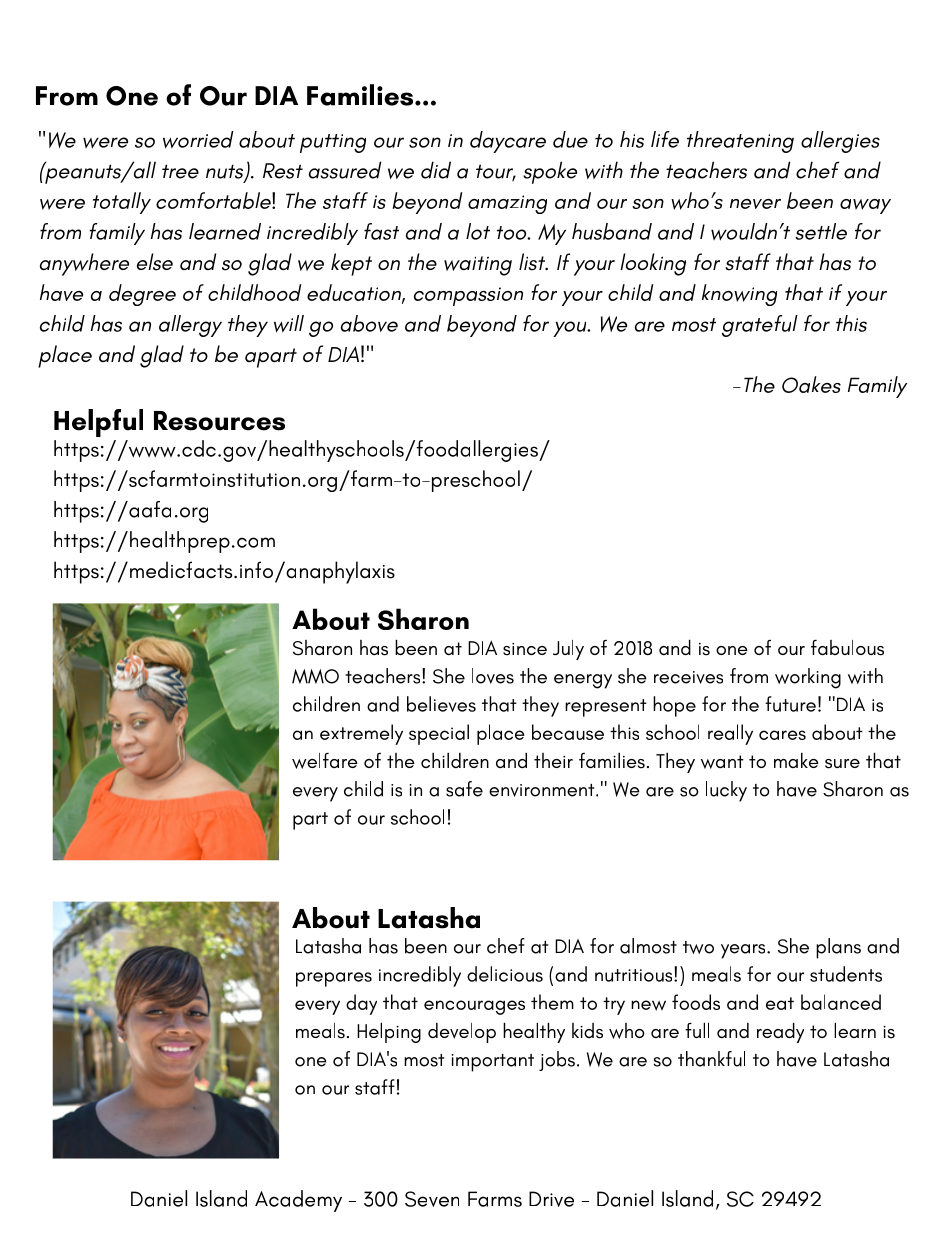 The height and width of the image is (1233, 952). What do you see at coordinates (432, 1199) in the image?
I see `Seven` at bounding box center [432, 1199].
